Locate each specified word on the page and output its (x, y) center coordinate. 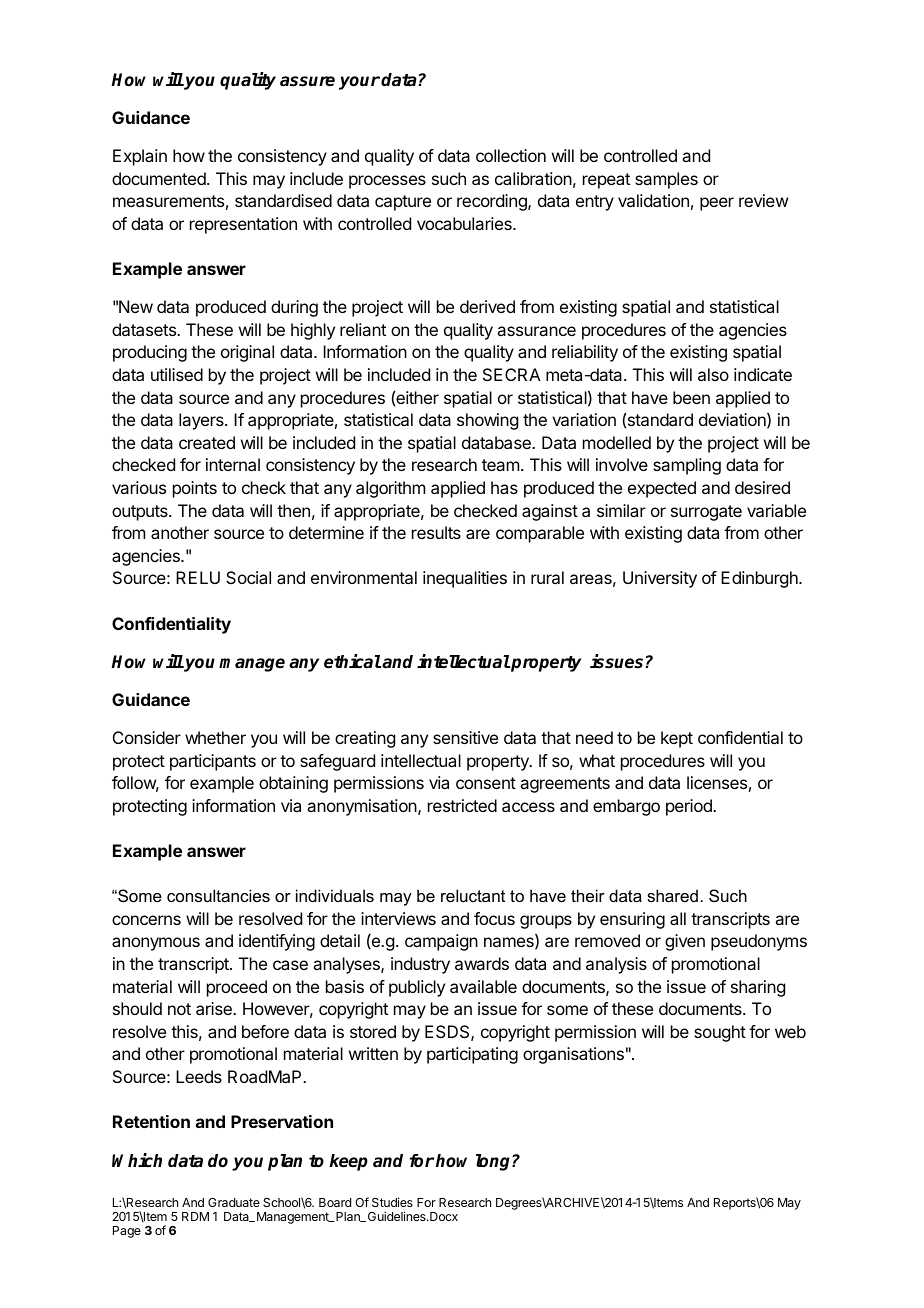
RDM (195, 1216)
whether (215, 737)
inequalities (465, 579)
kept (677, 739)
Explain (140, 157)
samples (666, 180)
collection (511, 155)
